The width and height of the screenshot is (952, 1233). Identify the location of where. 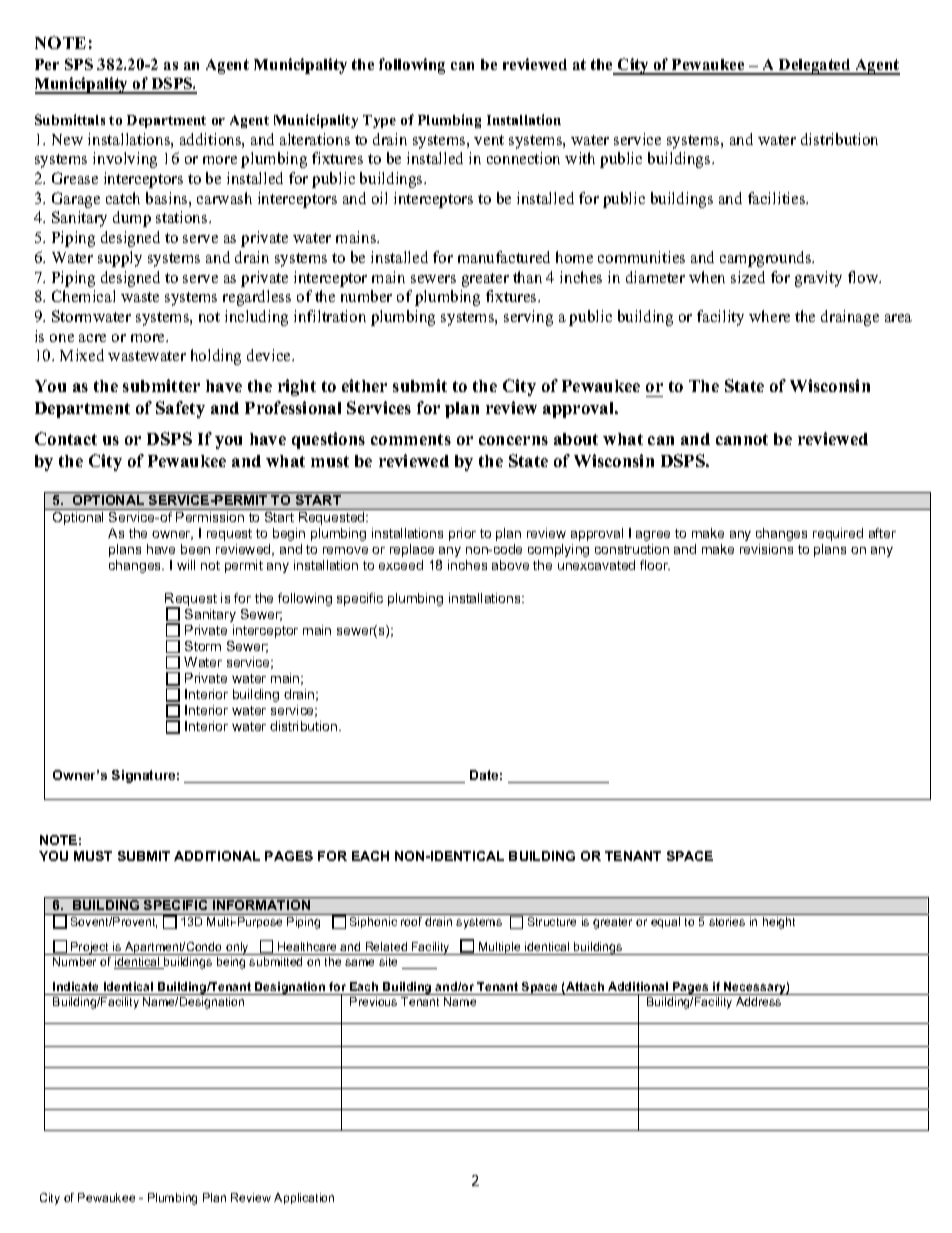
(769, 316).
